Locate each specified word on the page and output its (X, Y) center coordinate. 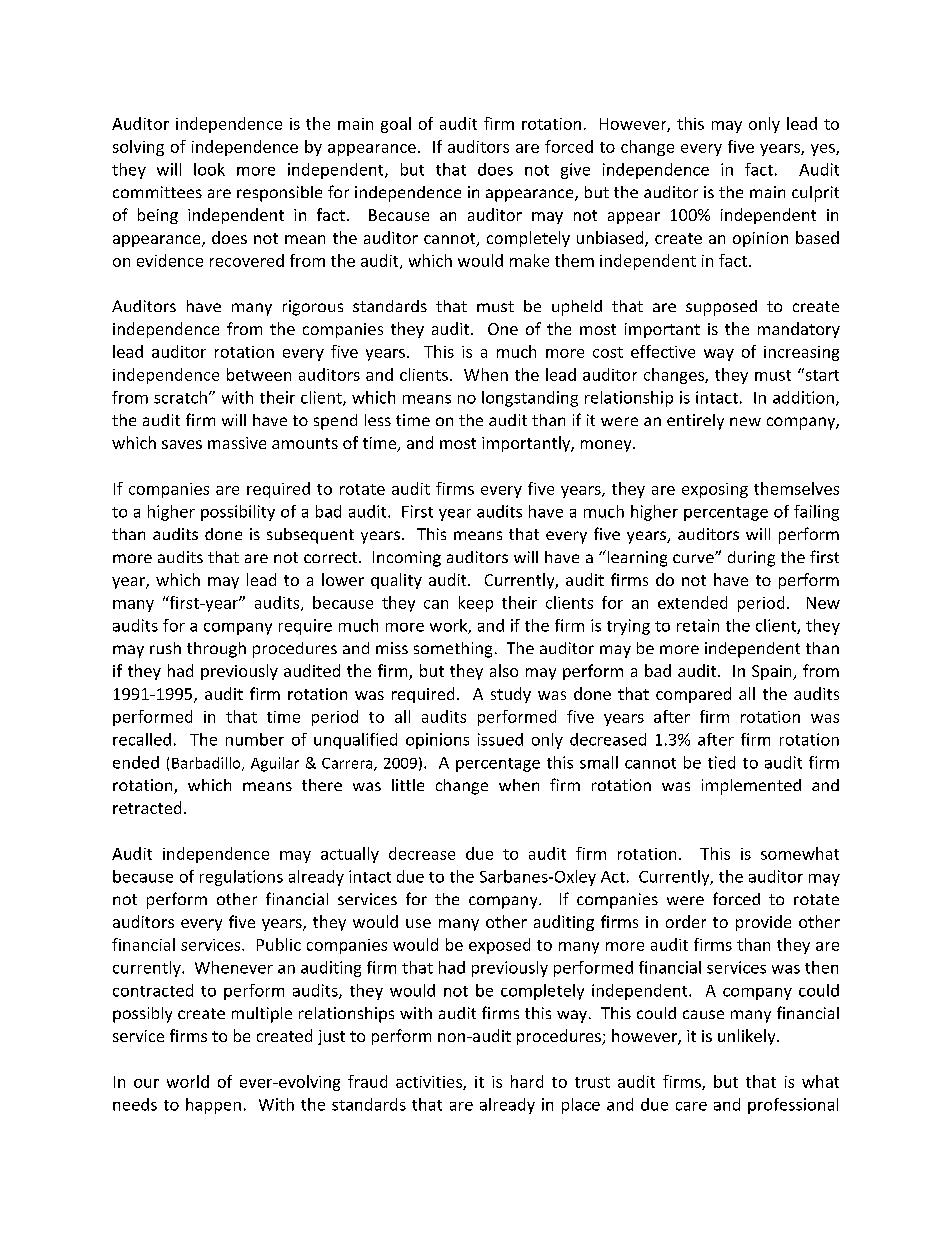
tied (721, 762)
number (255, 739)
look (209, 169)
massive (237, 443)
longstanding (530, 399)
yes (824, 150)
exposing (715, 490)
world (188, 1081)
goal (396, 125)
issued (500, 739)
